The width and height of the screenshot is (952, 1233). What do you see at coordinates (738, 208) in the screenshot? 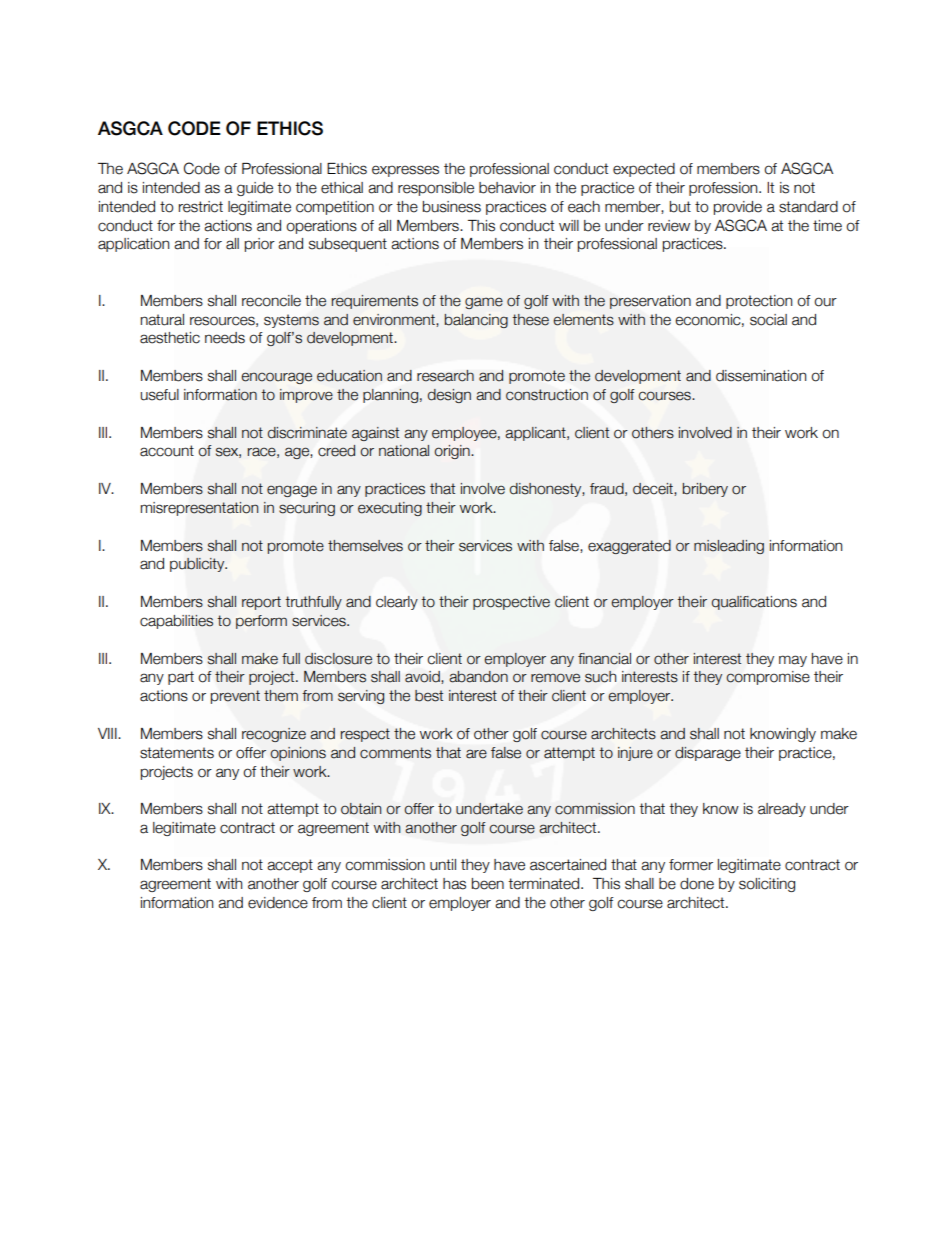
I see `provide` at bounding box center [738, 208].
